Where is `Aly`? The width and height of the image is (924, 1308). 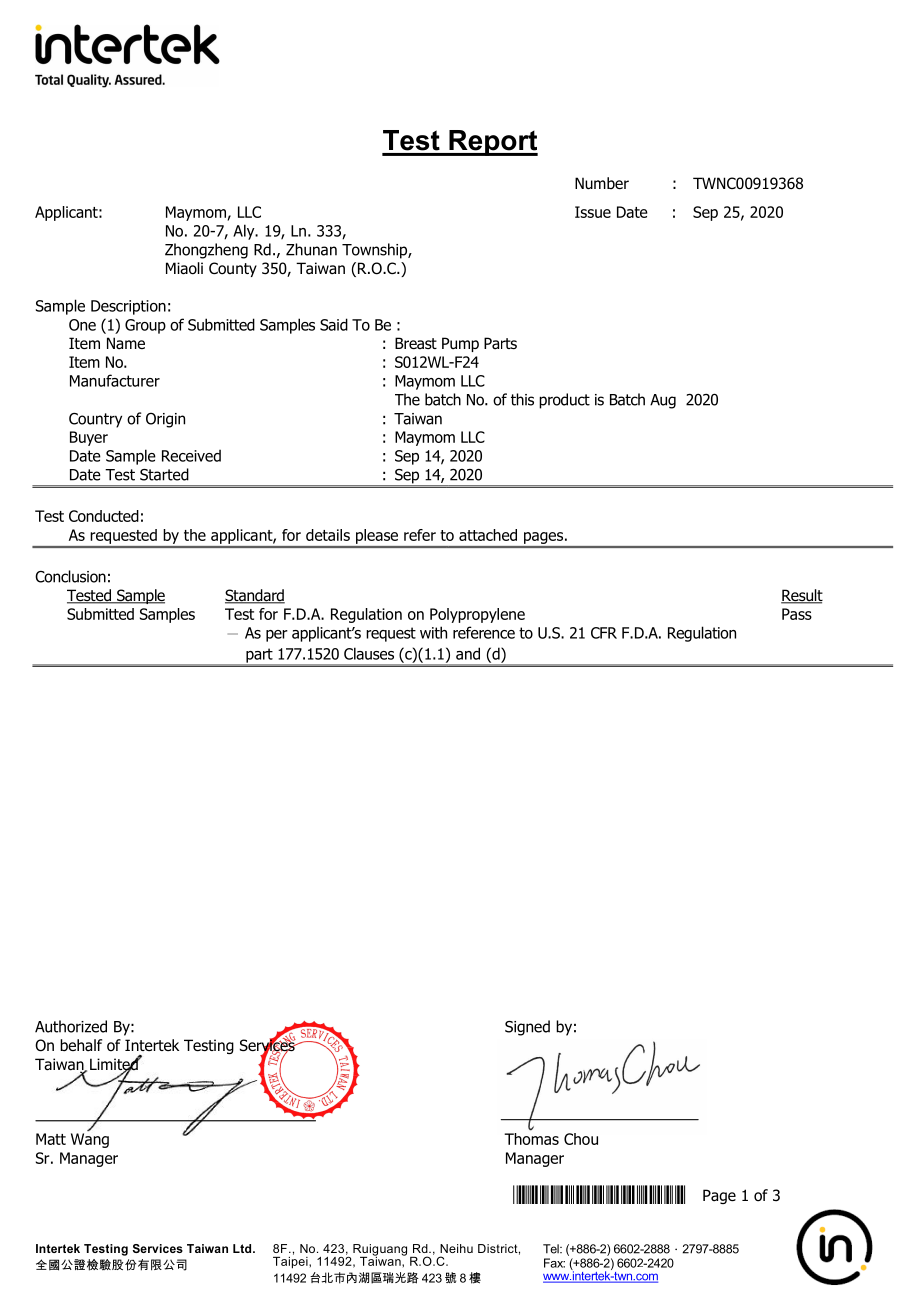
Aly is located at coordinates (245, 232).
